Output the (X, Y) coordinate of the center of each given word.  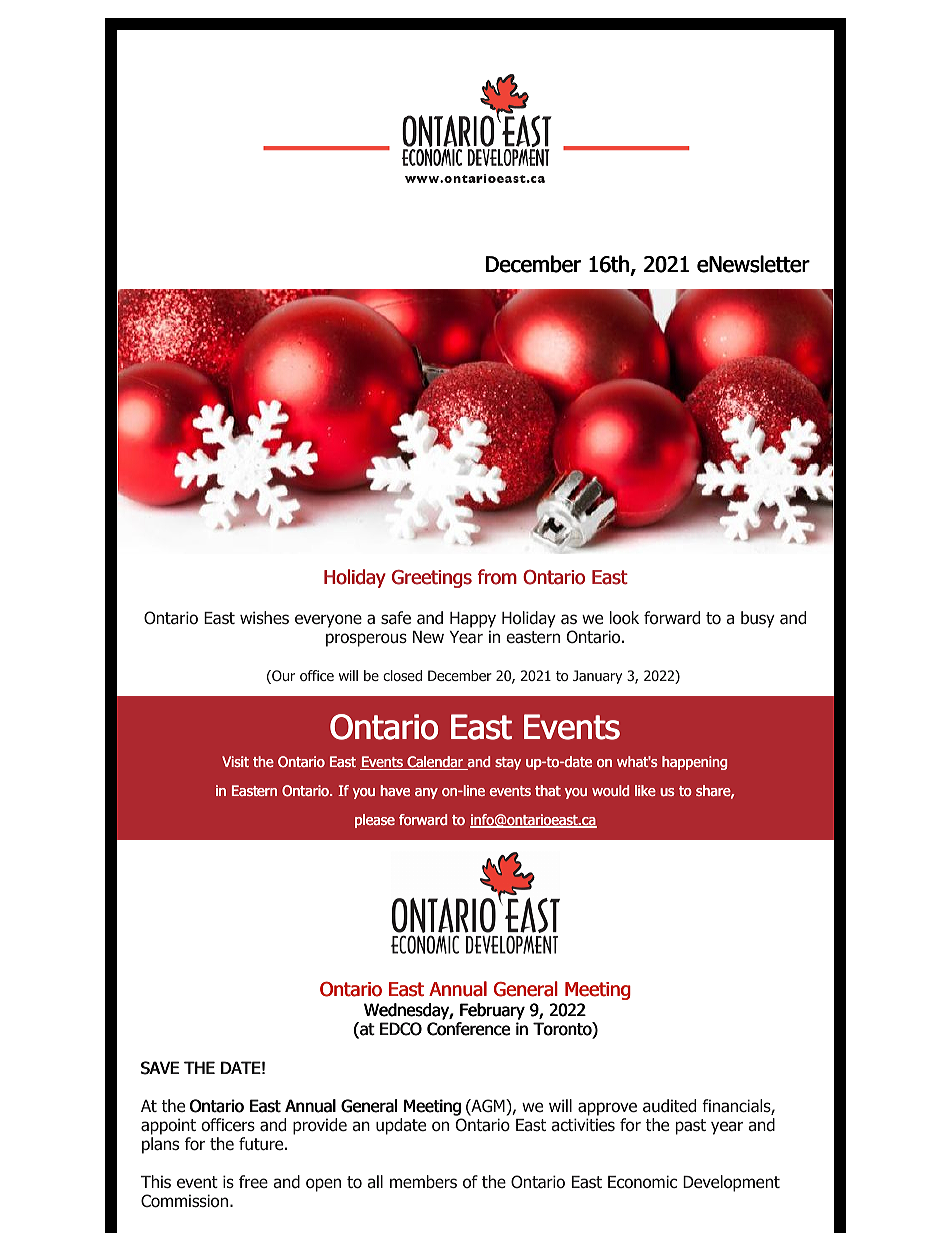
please (375, 821)
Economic (642, 1182)
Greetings (432, 579)
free (253, 1181)
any (426, 793)
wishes (264, 617)
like (645, 790)
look (624, 618)
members (423, 1181)
